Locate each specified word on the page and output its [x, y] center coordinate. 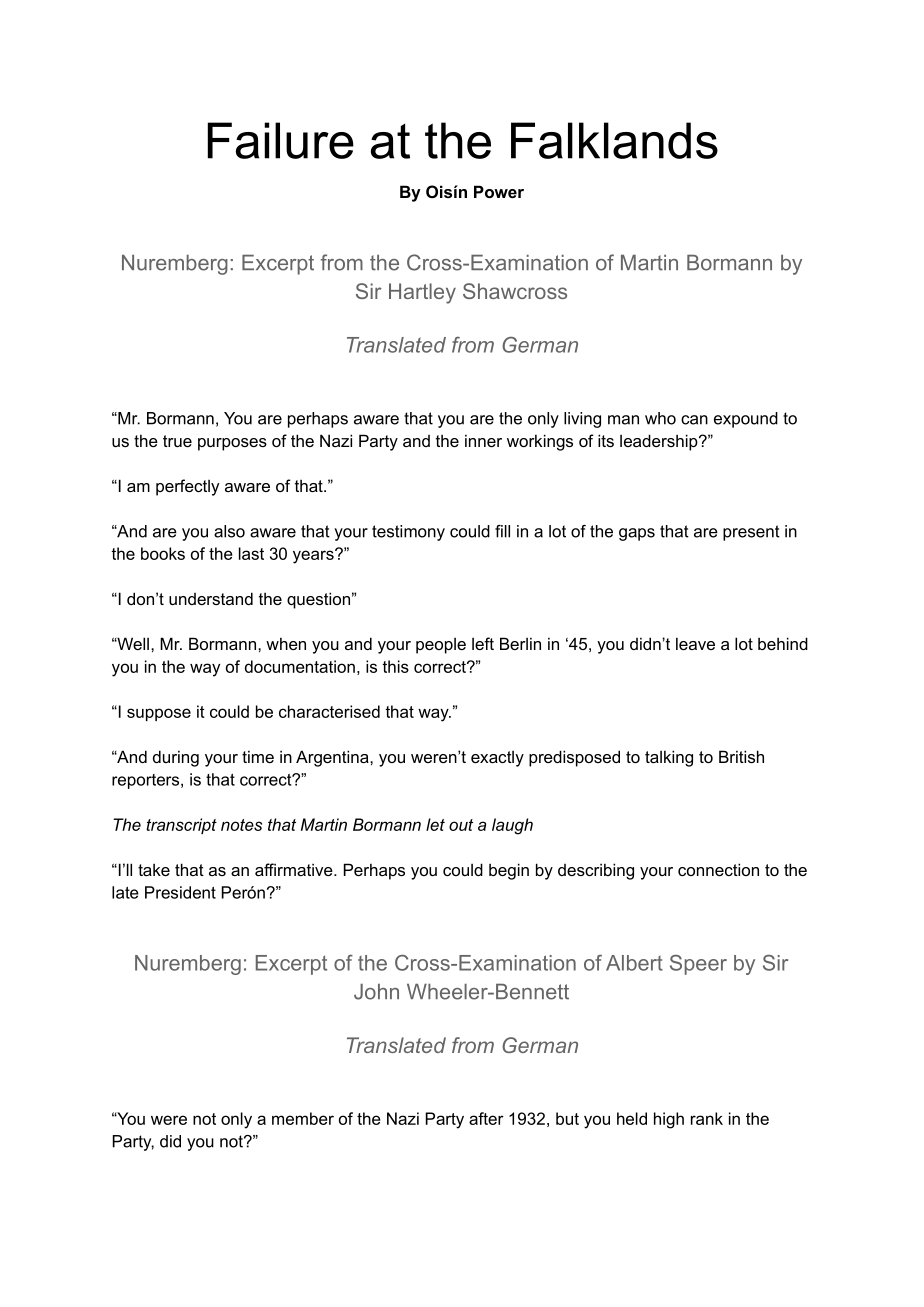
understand [211, 598]
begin [509, 871]
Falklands [614, 140]
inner [483, 440]
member [303, 1118]
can [694, 420]
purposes [232, 444]
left [483, 643]
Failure [281, 140]
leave [695, 643]
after [486, 1118]
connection [718, 869]
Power [499, 191]
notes [241, 825]
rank [707, 1118]
